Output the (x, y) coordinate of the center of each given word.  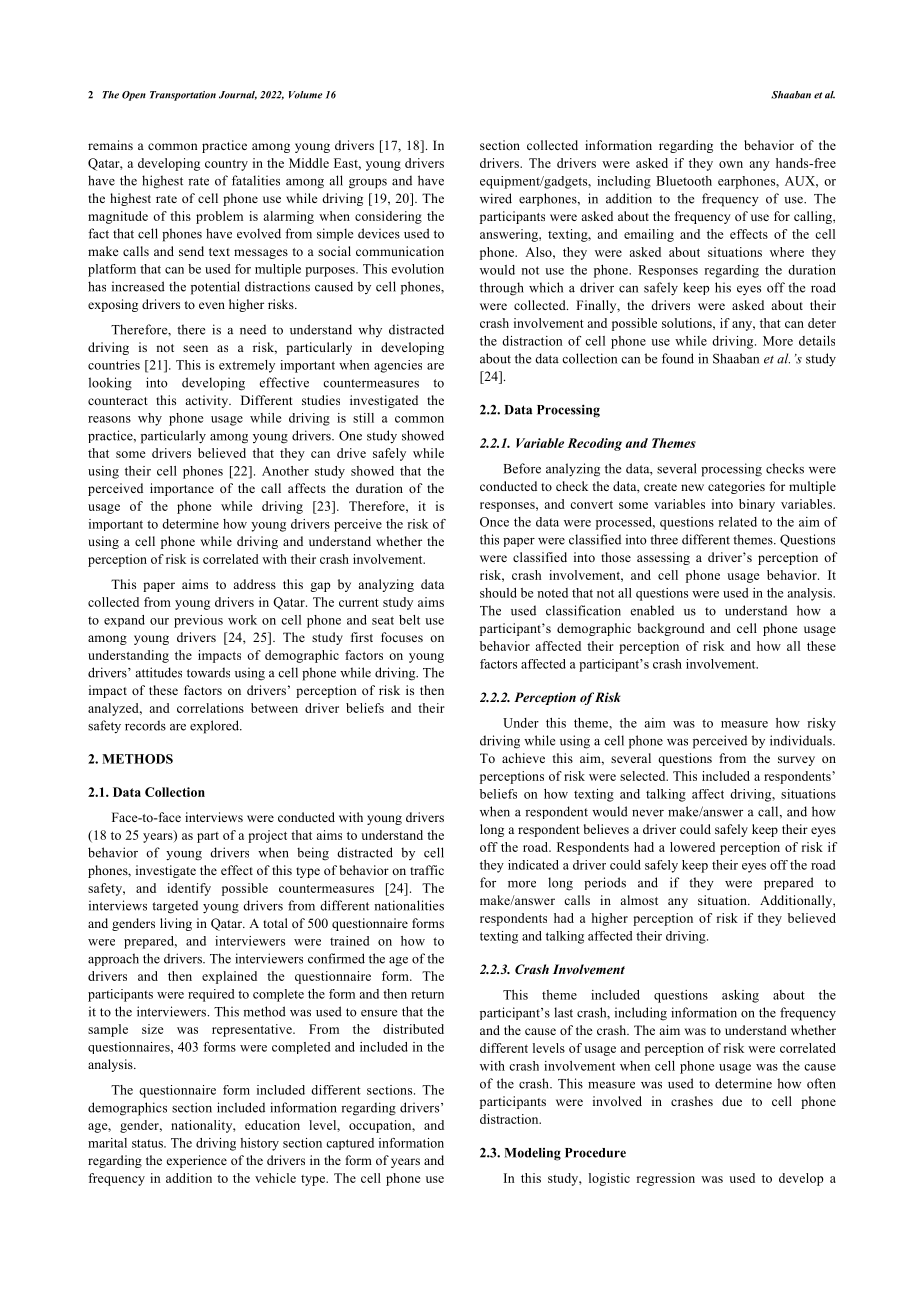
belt (409, 620)
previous (198, 621)
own (731, 164)
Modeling (533, 1154)
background (671, 629)
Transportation (183, 96)
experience (197, 1161)
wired (496, 198)
